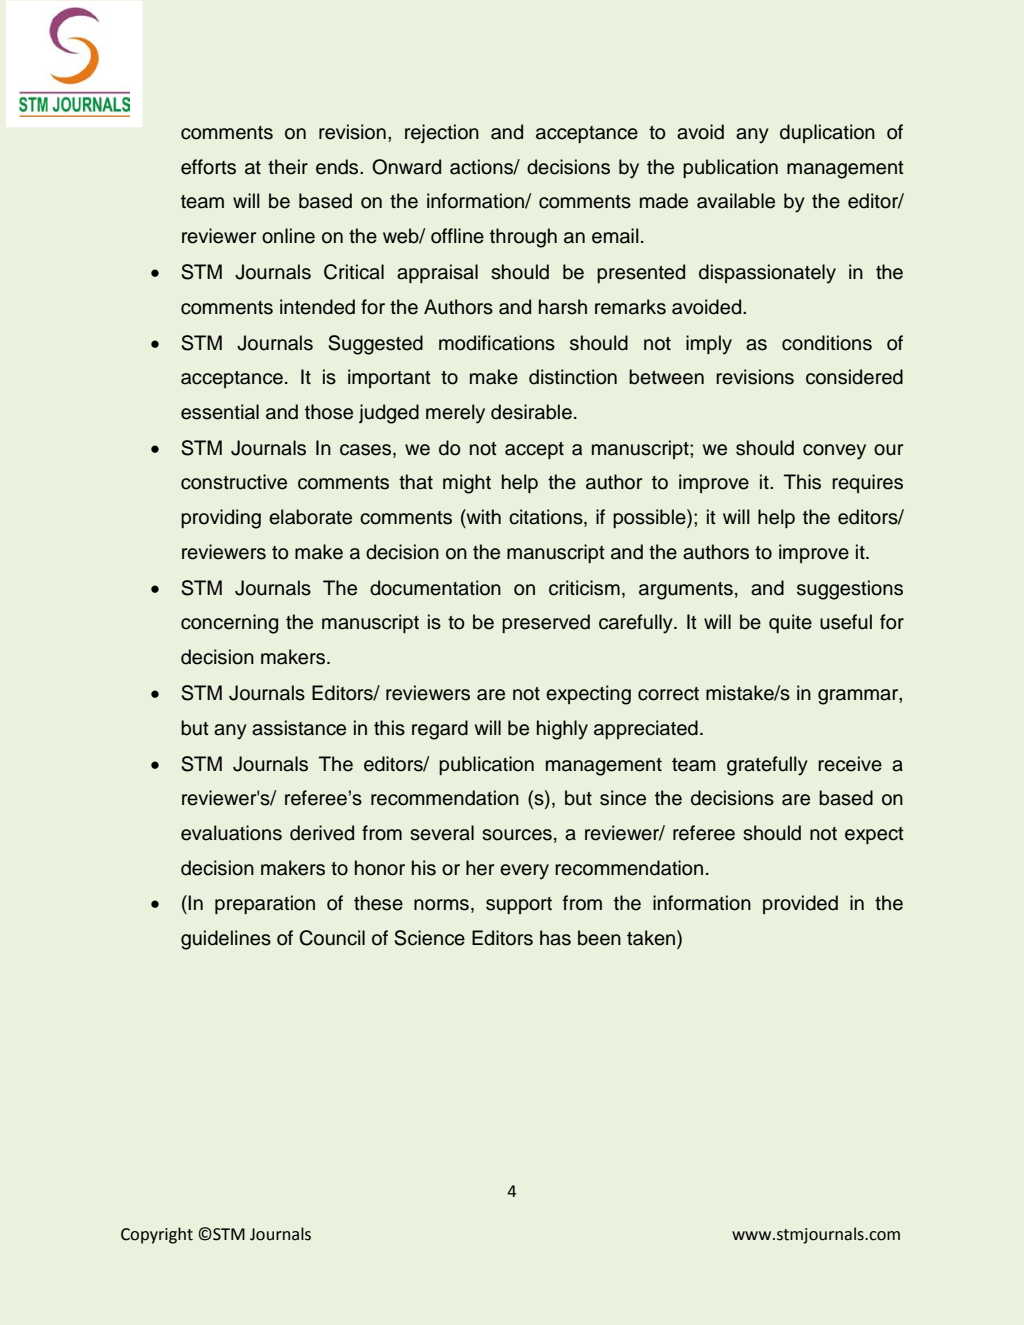 This screenshot has height=1325, width=1024. Describe the element at coordinates (800, 904) in the screenshot. I see `provided` at that location.
